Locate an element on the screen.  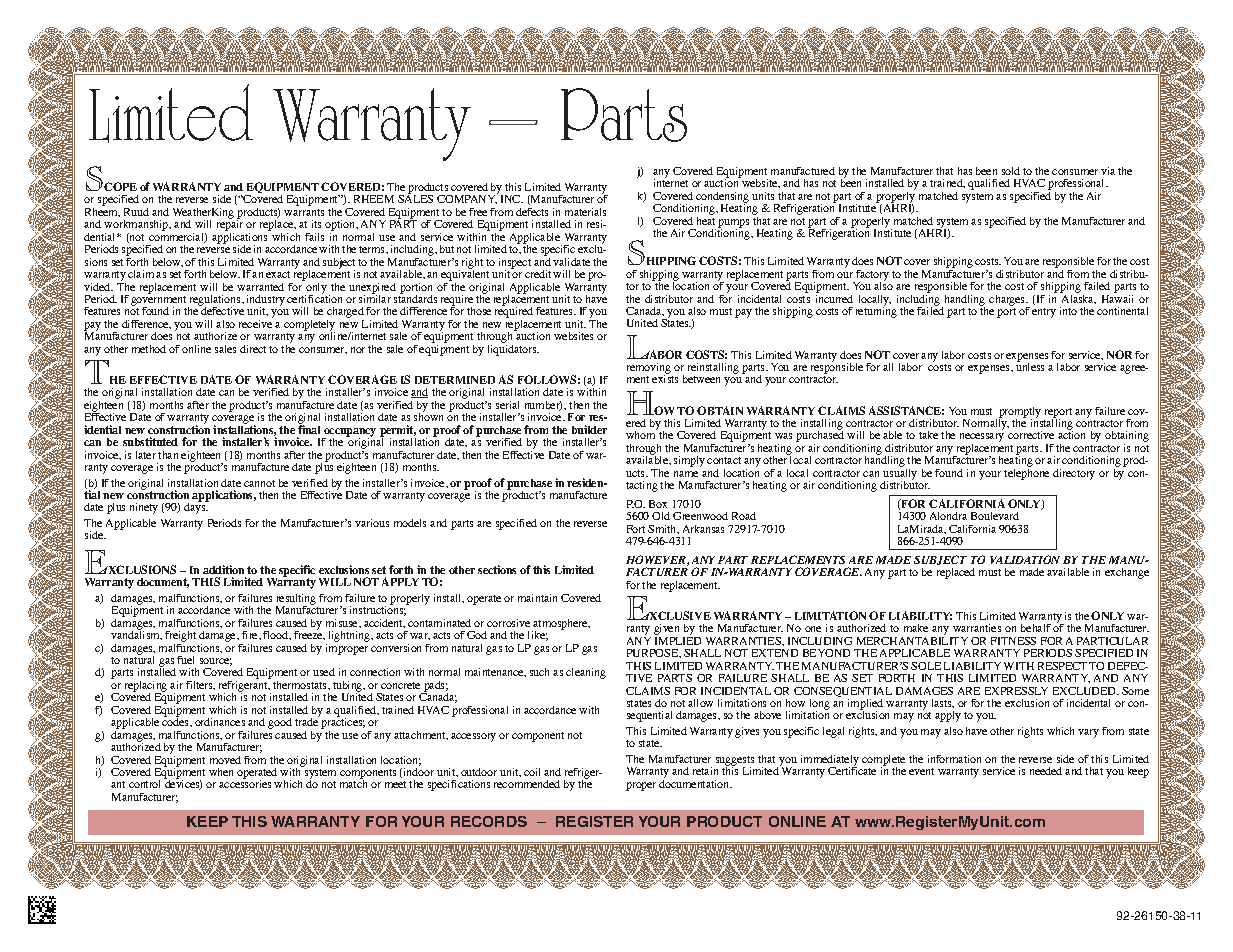
retain is located at coordinates (705, 771).
